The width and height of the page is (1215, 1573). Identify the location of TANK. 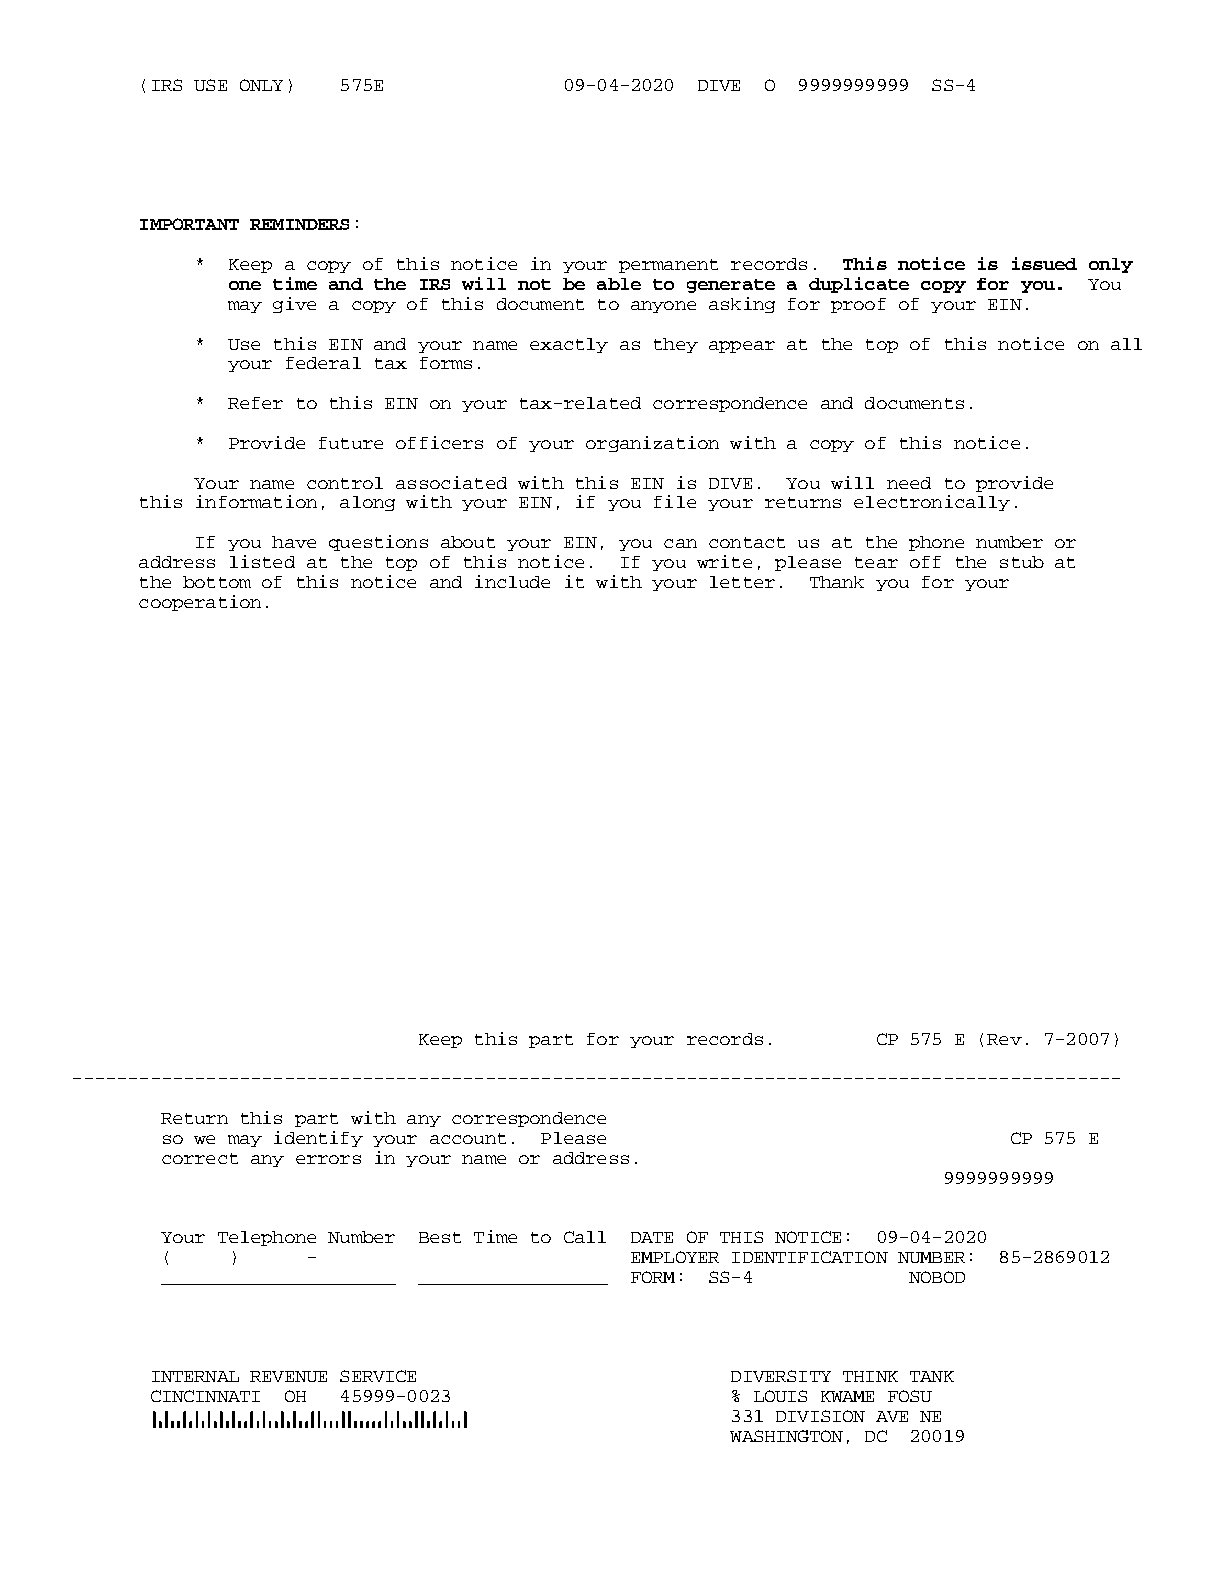
(932, 1376).
